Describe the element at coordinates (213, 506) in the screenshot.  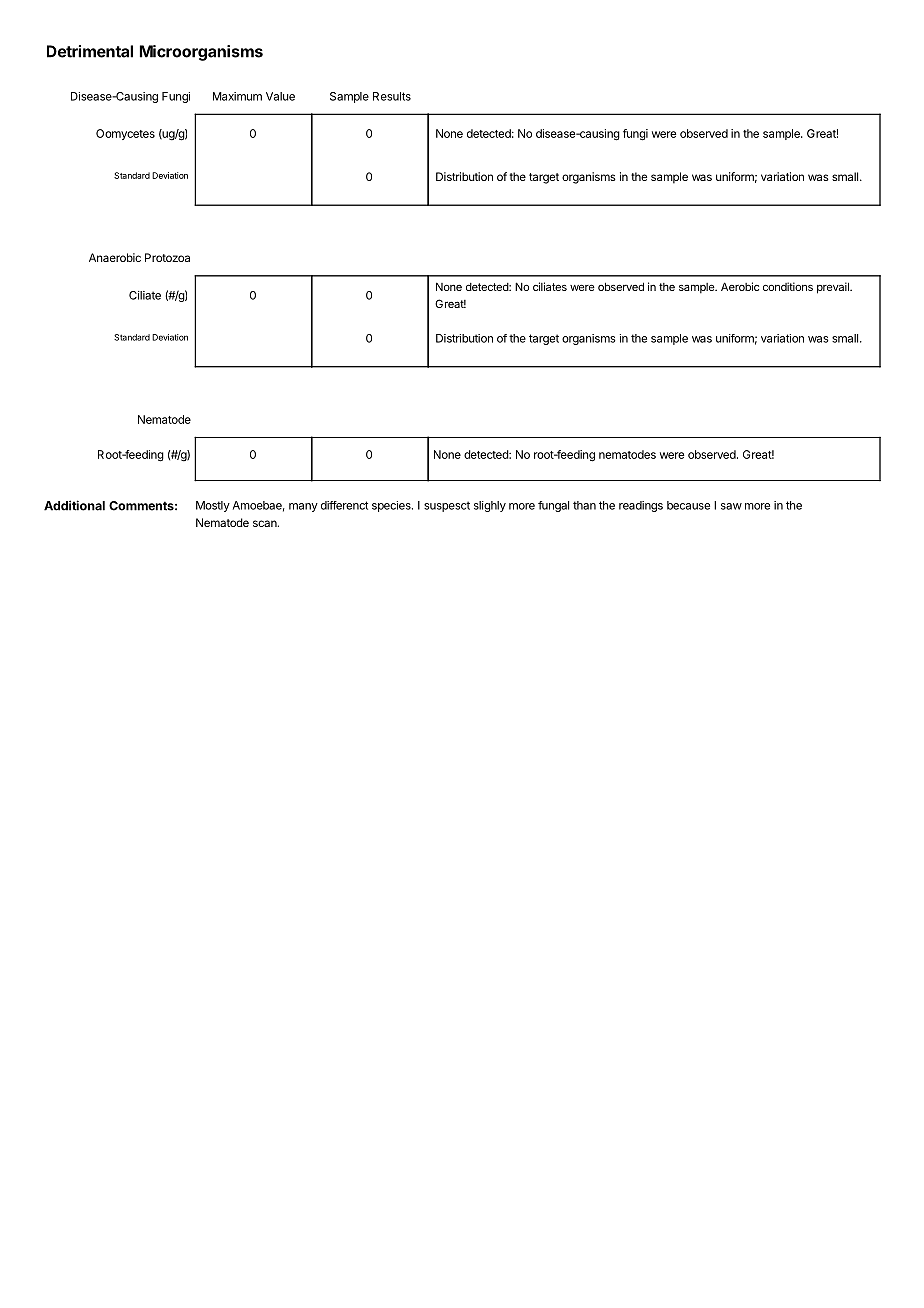
I see `Mostly` at that location.
